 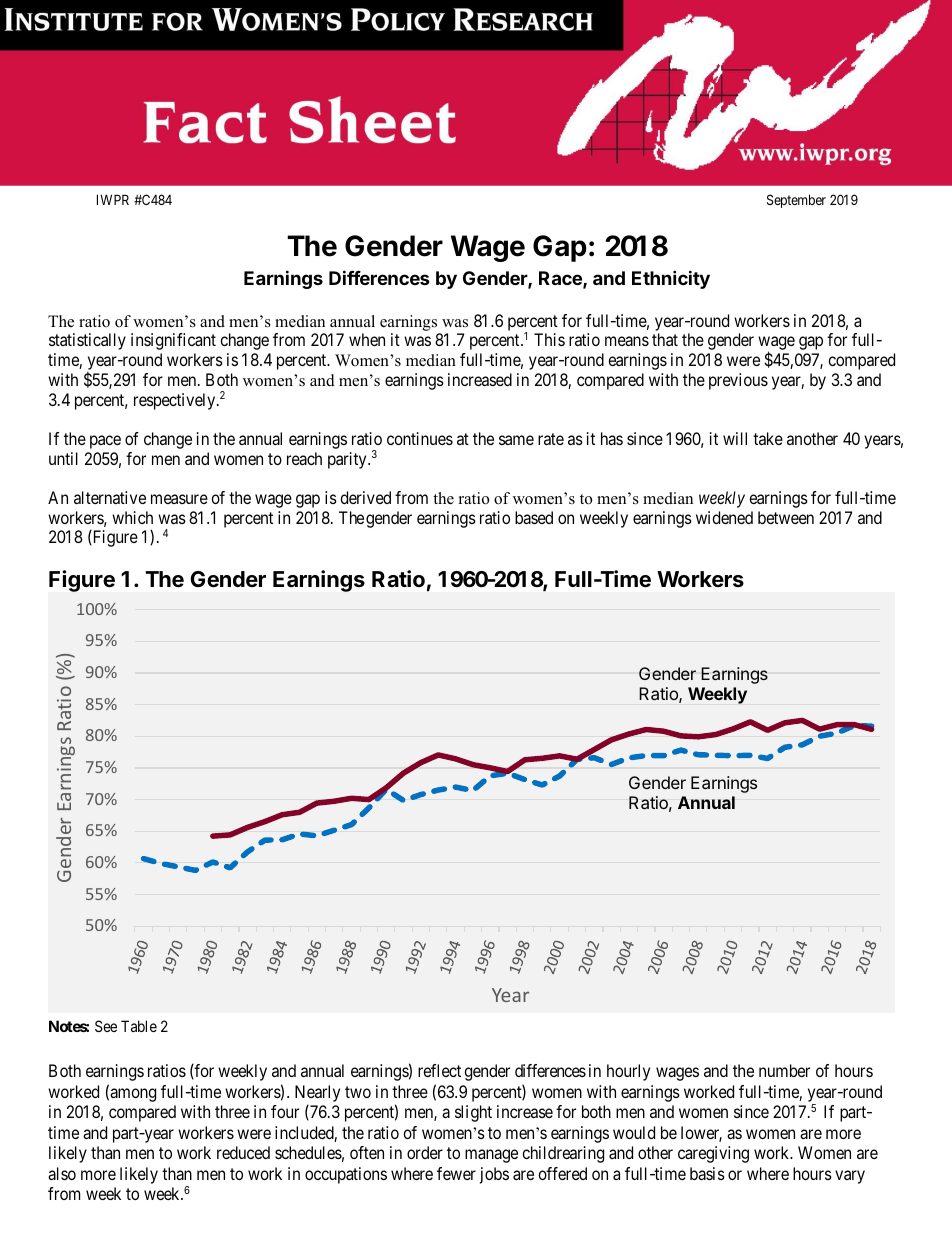 What do you see at coordinates (786, 517) in the screenshot?
I see `between` at bounding box center [786, 517].
